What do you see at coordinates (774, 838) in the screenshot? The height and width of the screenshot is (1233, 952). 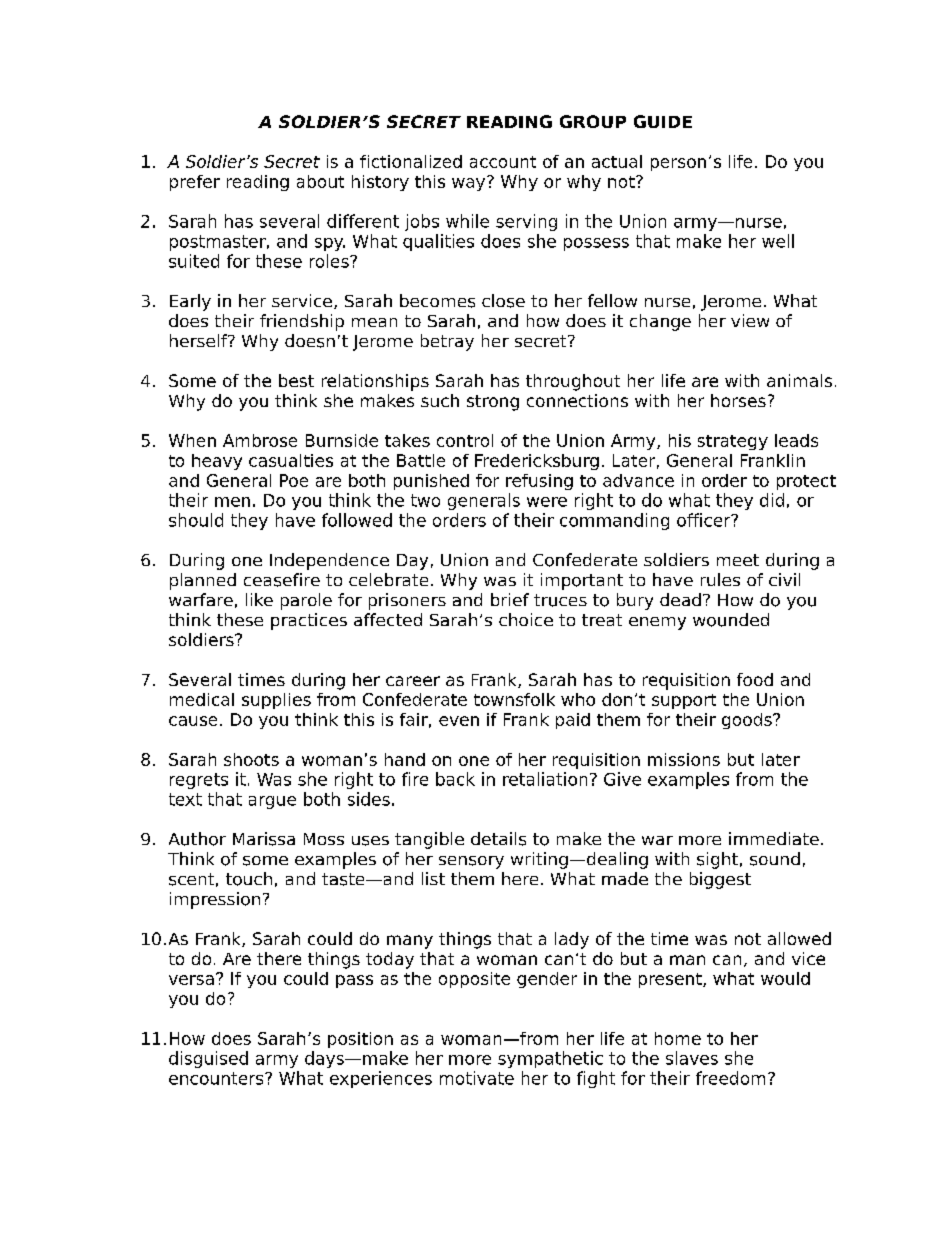 I see `immediate` at bounding box center [774, 838].
